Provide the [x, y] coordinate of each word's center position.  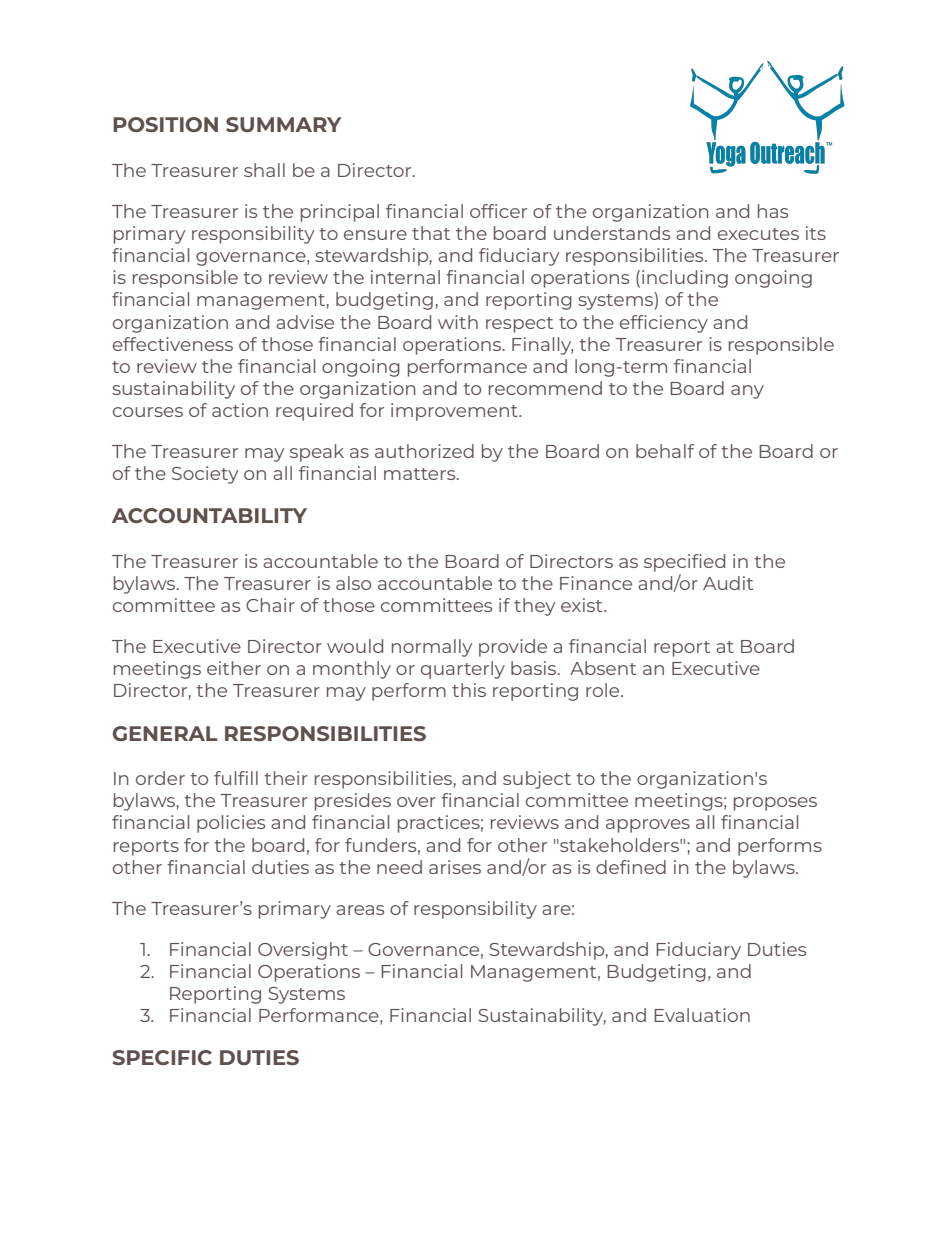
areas [360, 910]
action [240, 410]
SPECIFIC [162, 1057]
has [773, 211]
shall [264, 170]
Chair [270, 605]
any [747, 392]
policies [231, 824]
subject [537, 780]
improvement [455, 412]
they [534, 607]
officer [498, 211]
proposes [775, 804]
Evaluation [702, 1015]
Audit [728, 583]
